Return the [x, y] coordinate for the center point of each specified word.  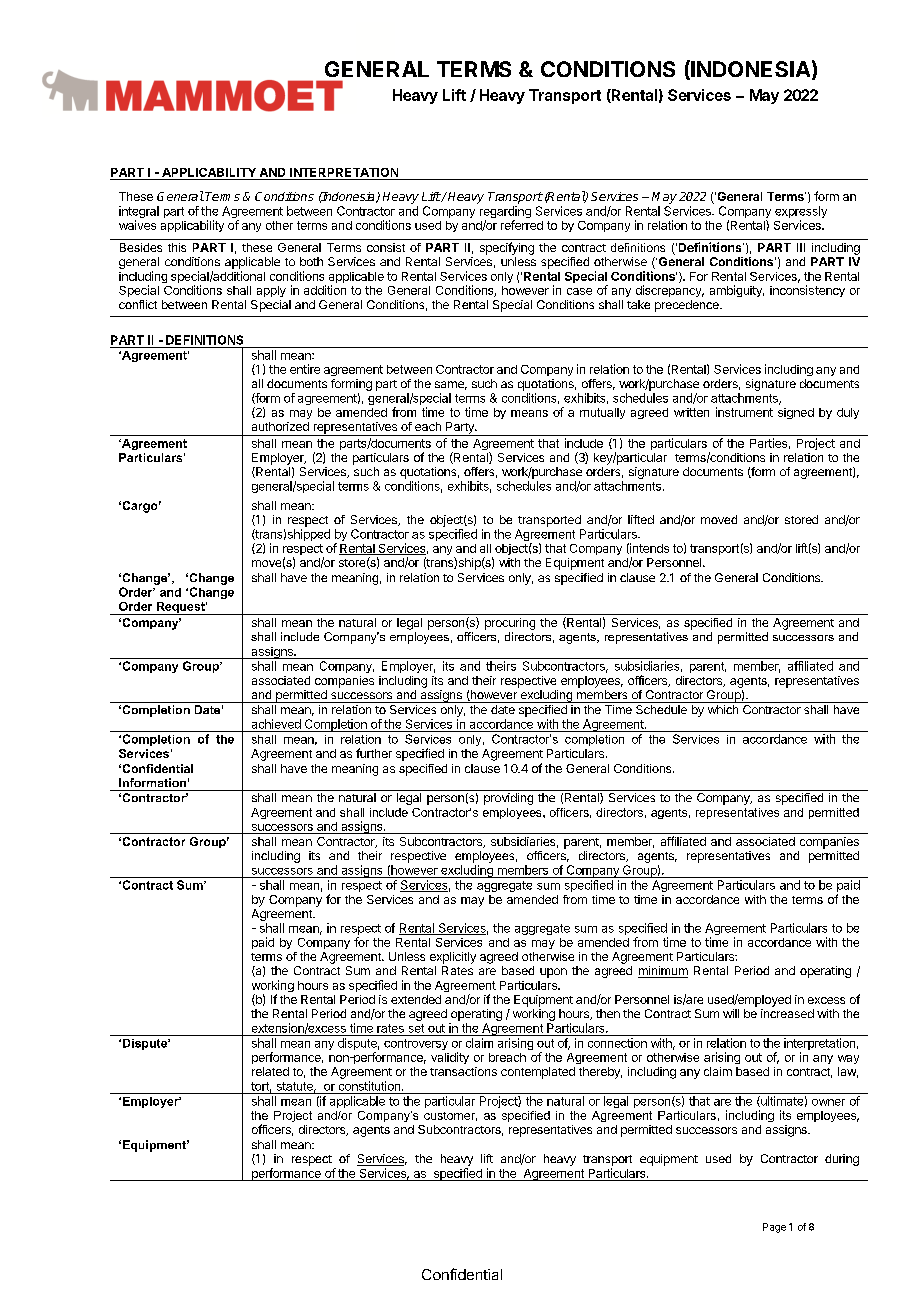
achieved [276, 724]
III [801, 247]
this [177, 247]
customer [450, 1116]
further [374, 753]
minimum [663, 972]
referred [522, 225]
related [270, 1071]
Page [774, 1228]
